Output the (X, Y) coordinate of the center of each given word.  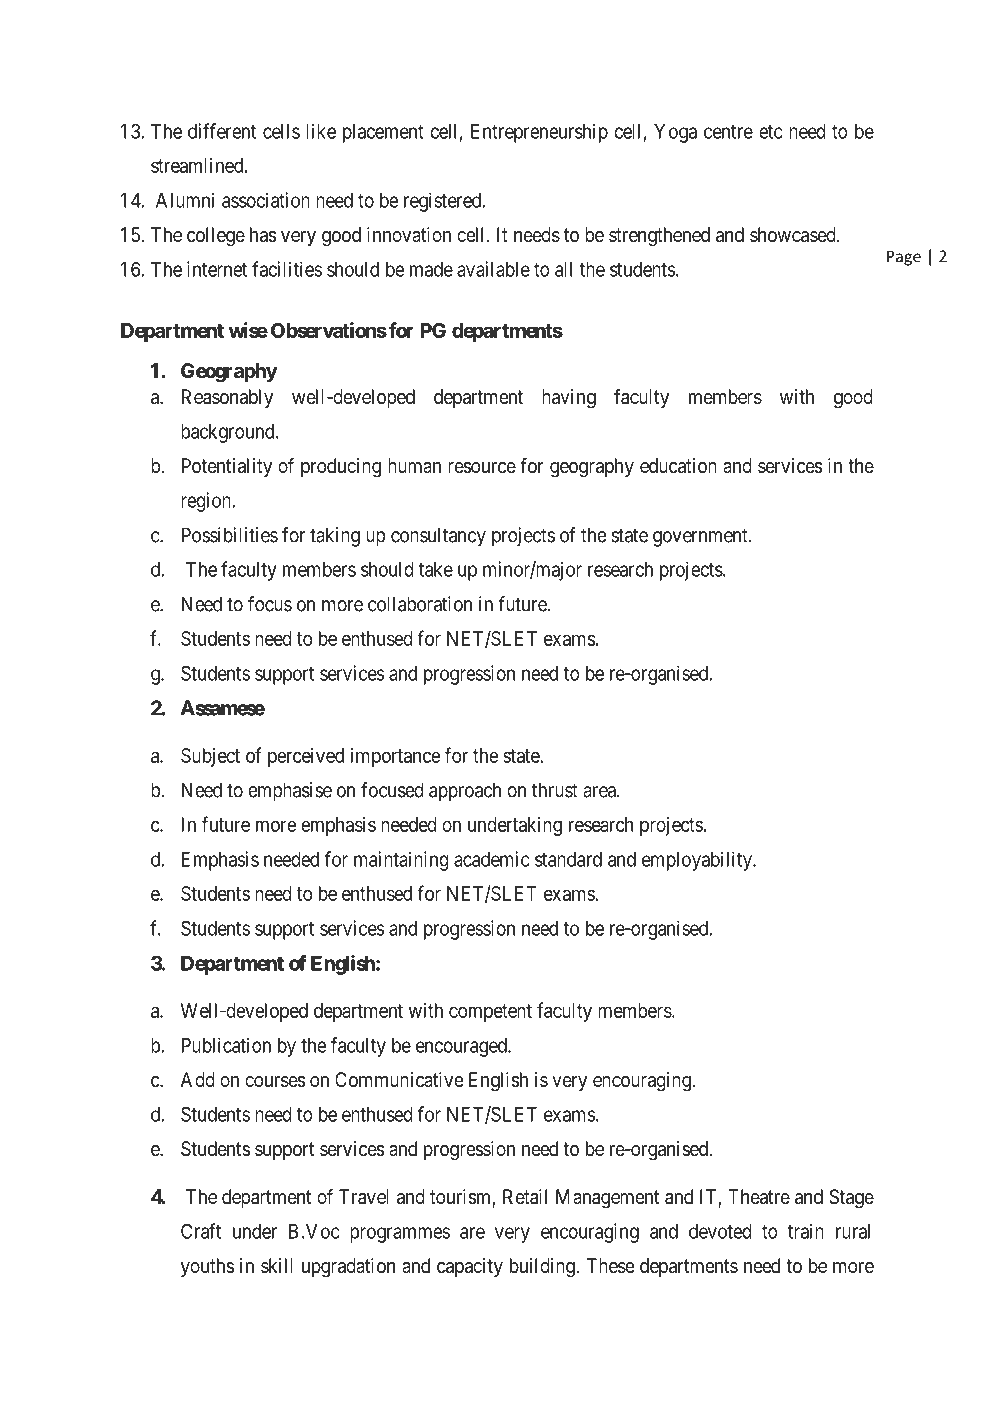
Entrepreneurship (539, 133)
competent (490, 1013)
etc (771, 132)
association (266, 200)
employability (698, 861)
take (436, 569)
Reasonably (227, 398)
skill (276, 1265)
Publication (226, 1045)
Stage (851, 1199)
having (569, 399)
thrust (555, 790)
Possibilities (230, 535)
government (701, 537)
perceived (306, 757)
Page (904, 258)
